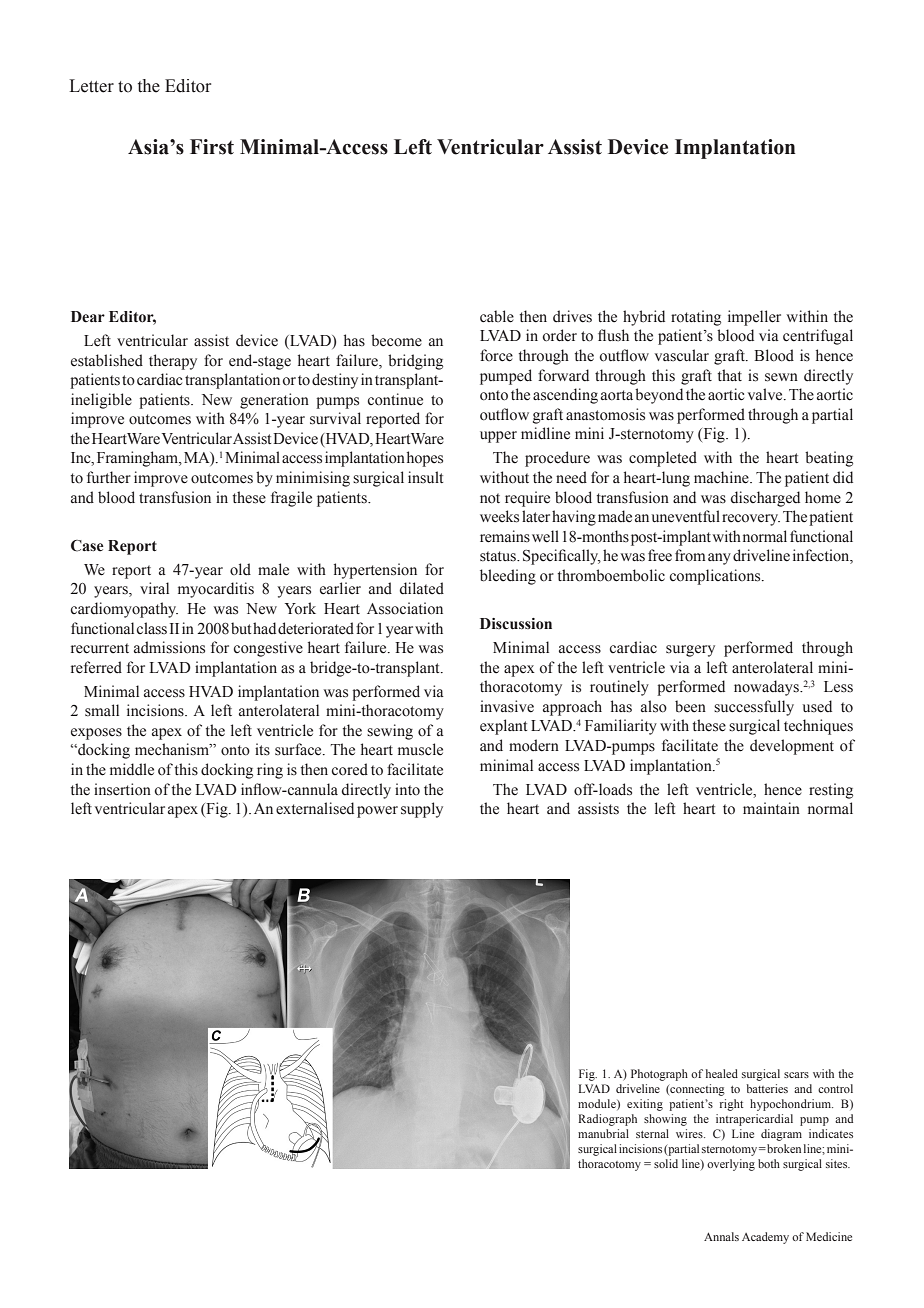 This screenshot has width=924, height=1308. I want to click on Discussion, so click(516, 624).
